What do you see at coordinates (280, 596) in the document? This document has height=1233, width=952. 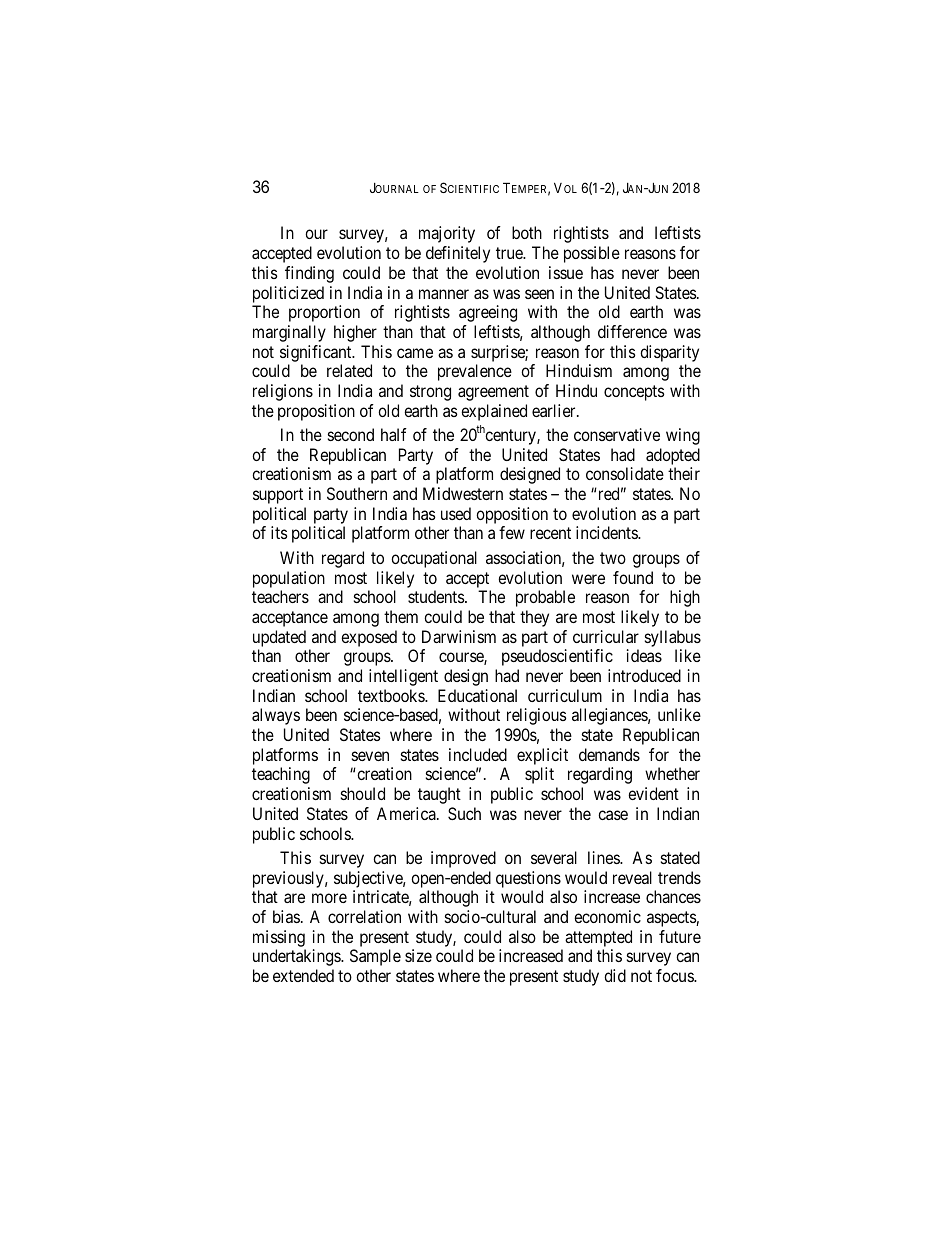 I see `teachers` at bounding box center [280, 596].
